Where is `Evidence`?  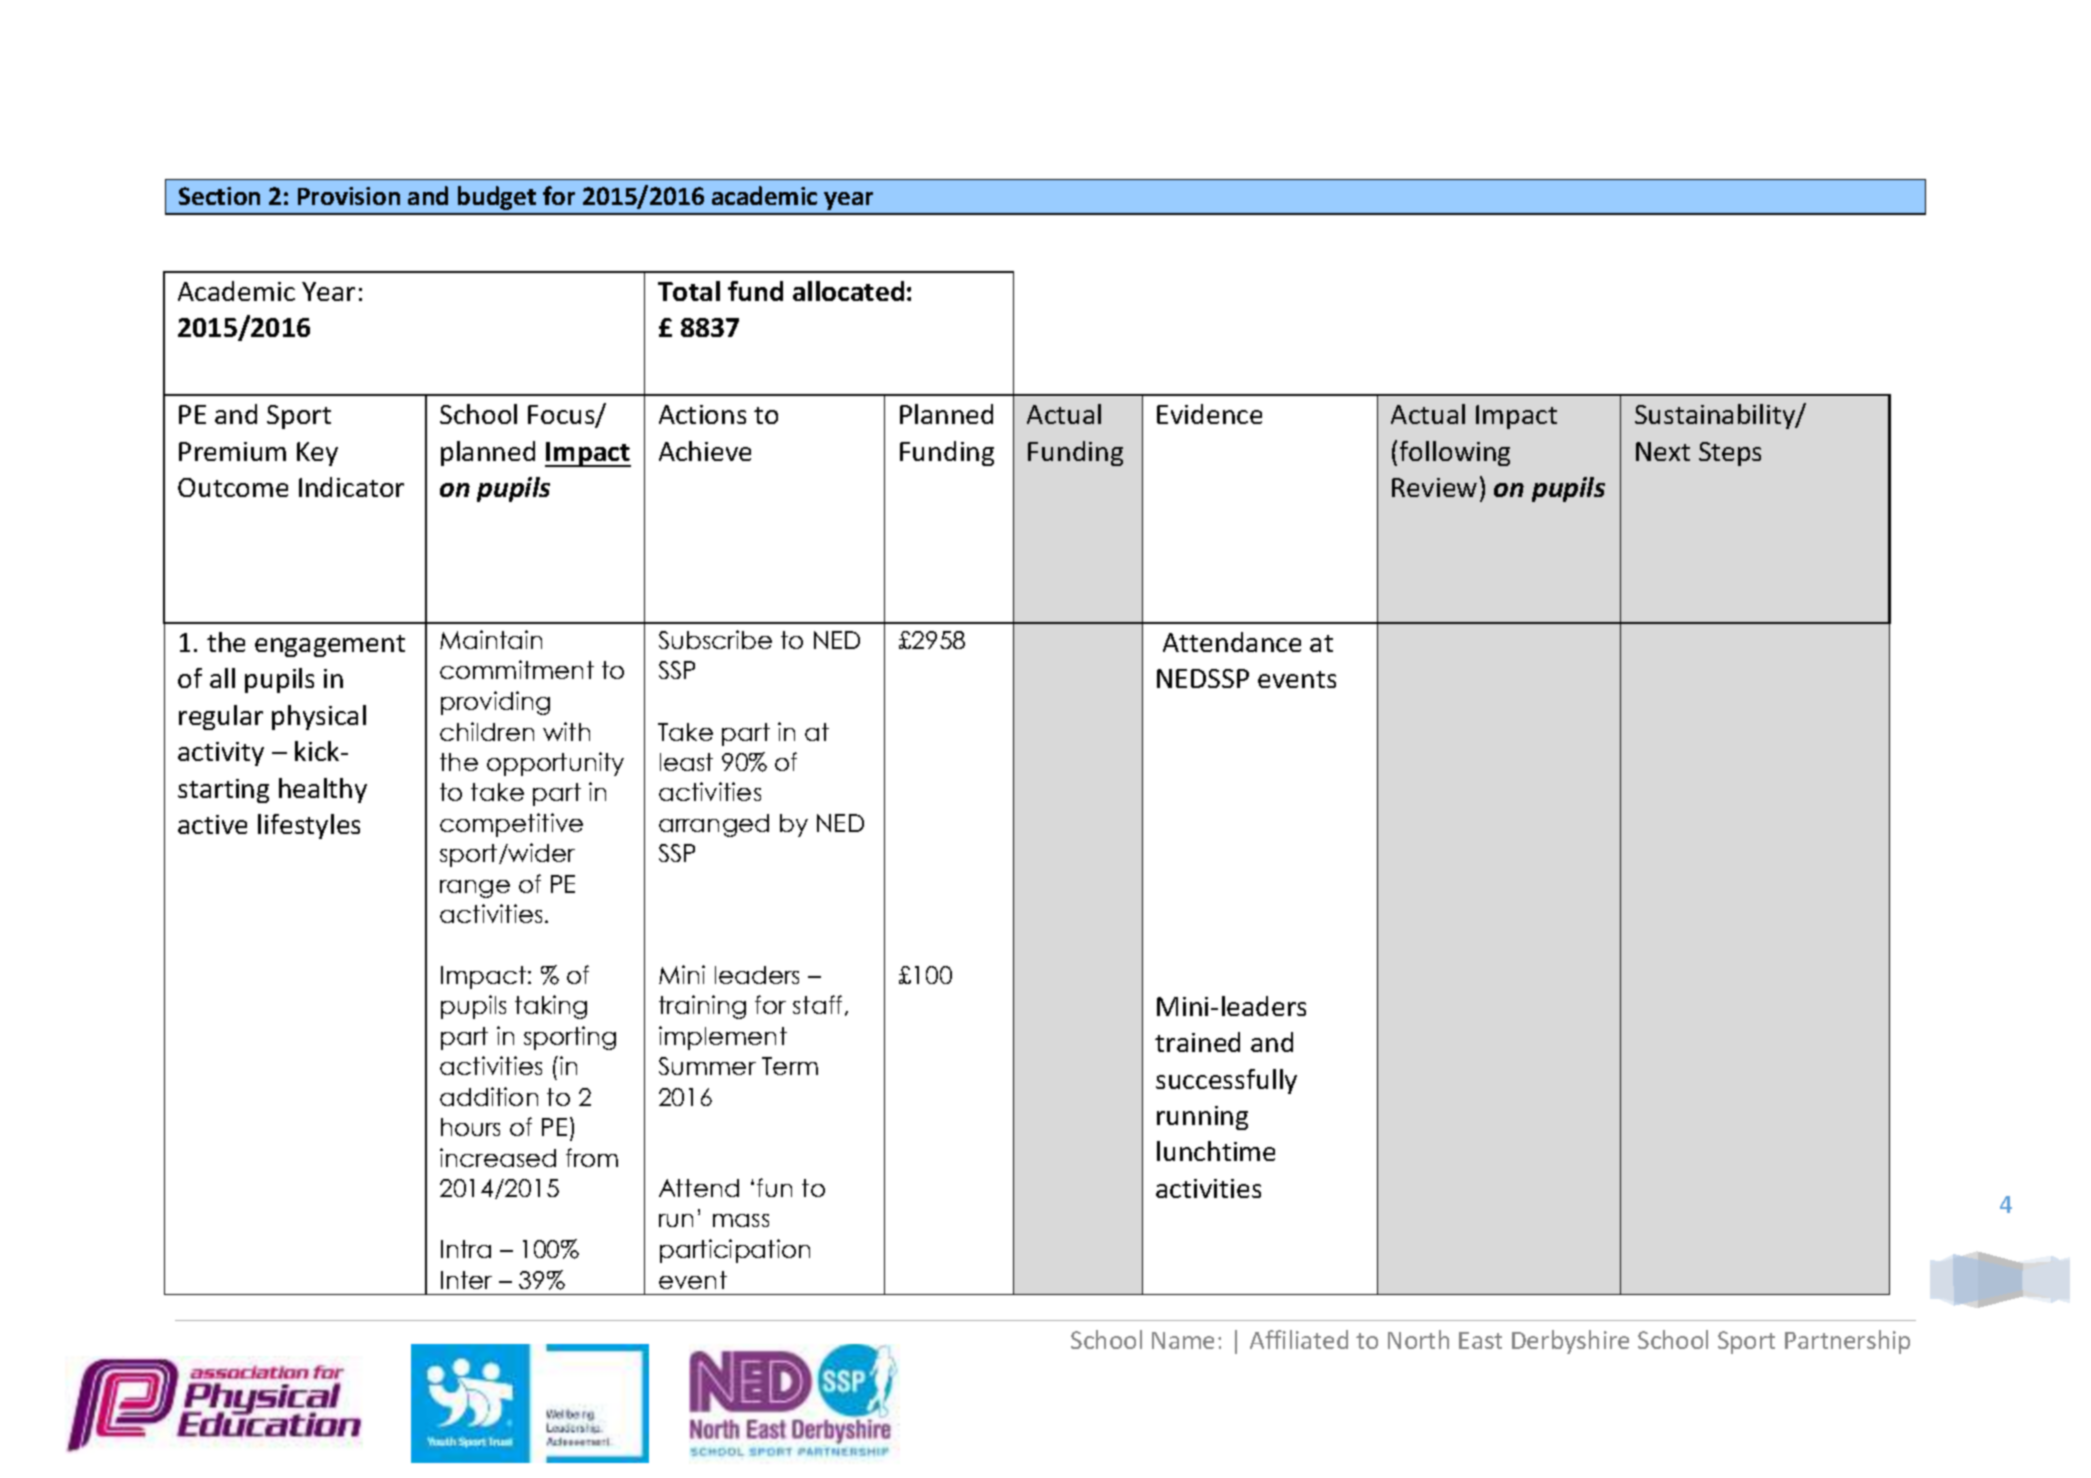
Evidence is located at coordinates (1209, 414).
